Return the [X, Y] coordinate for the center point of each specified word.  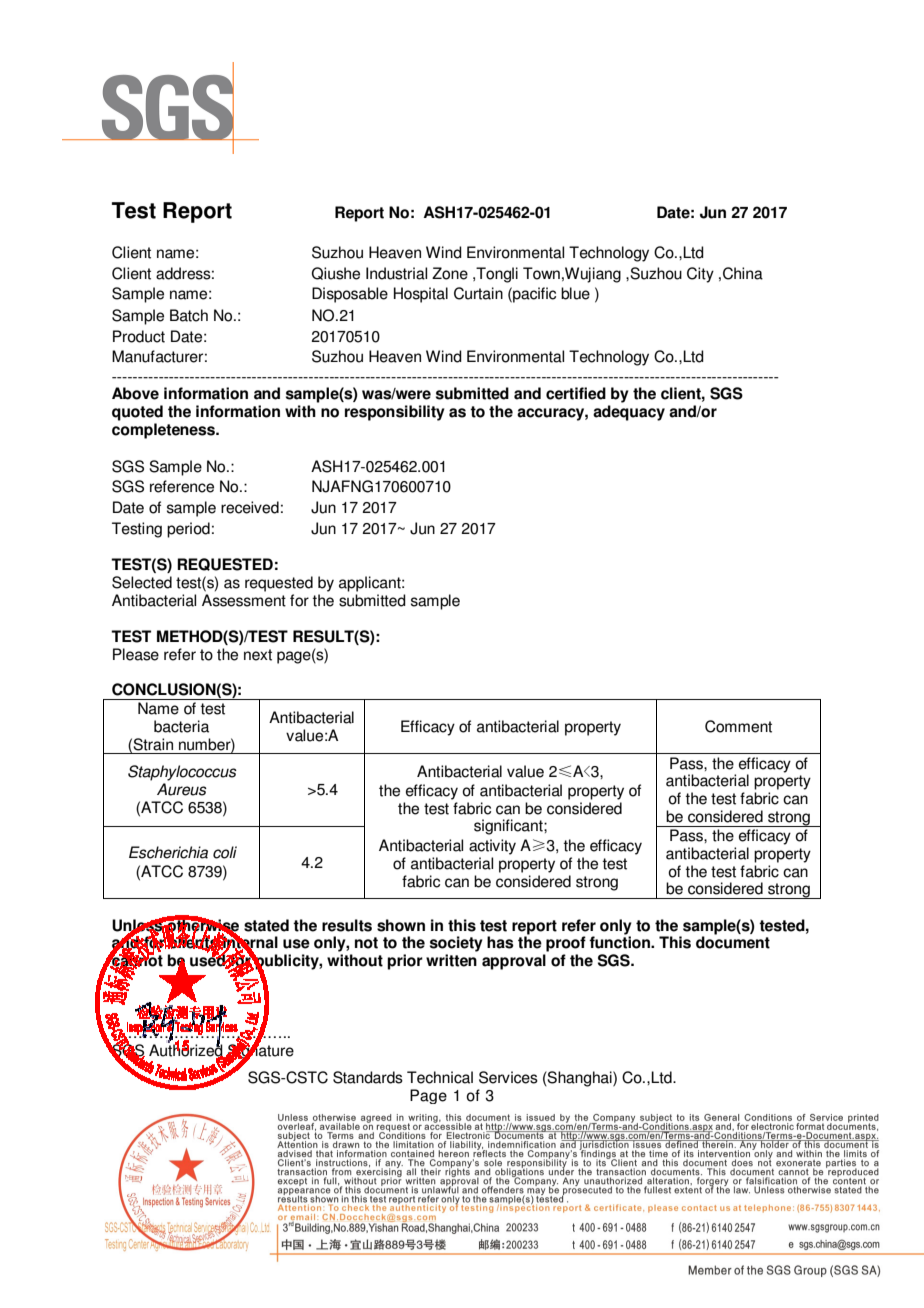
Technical [440, 1077]
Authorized [187, 1050]
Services [508, 1077]
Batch [189, 315]
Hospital [421, 295]
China [743, 273]
